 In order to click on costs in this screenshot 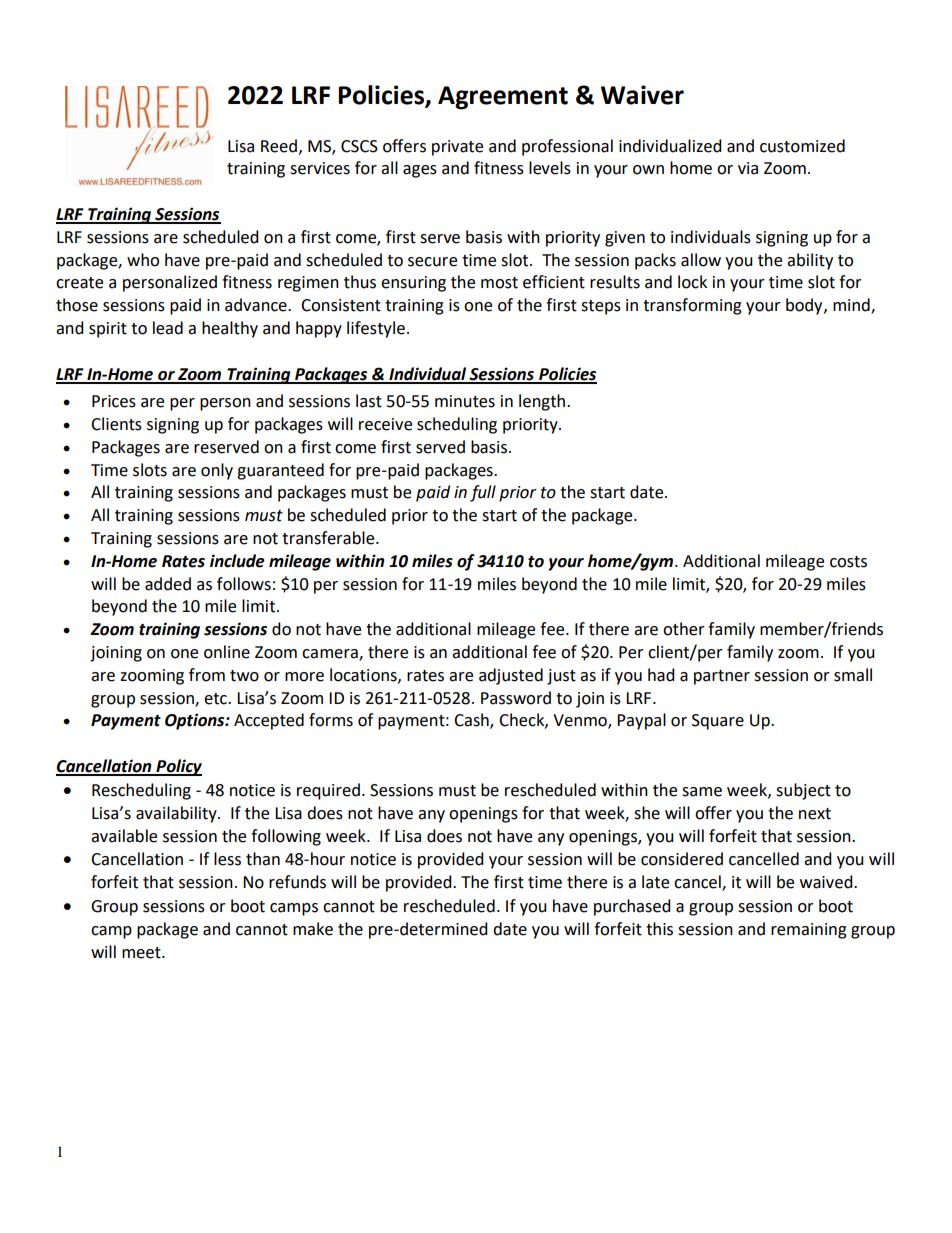, I will do `click(848, 562)`.
